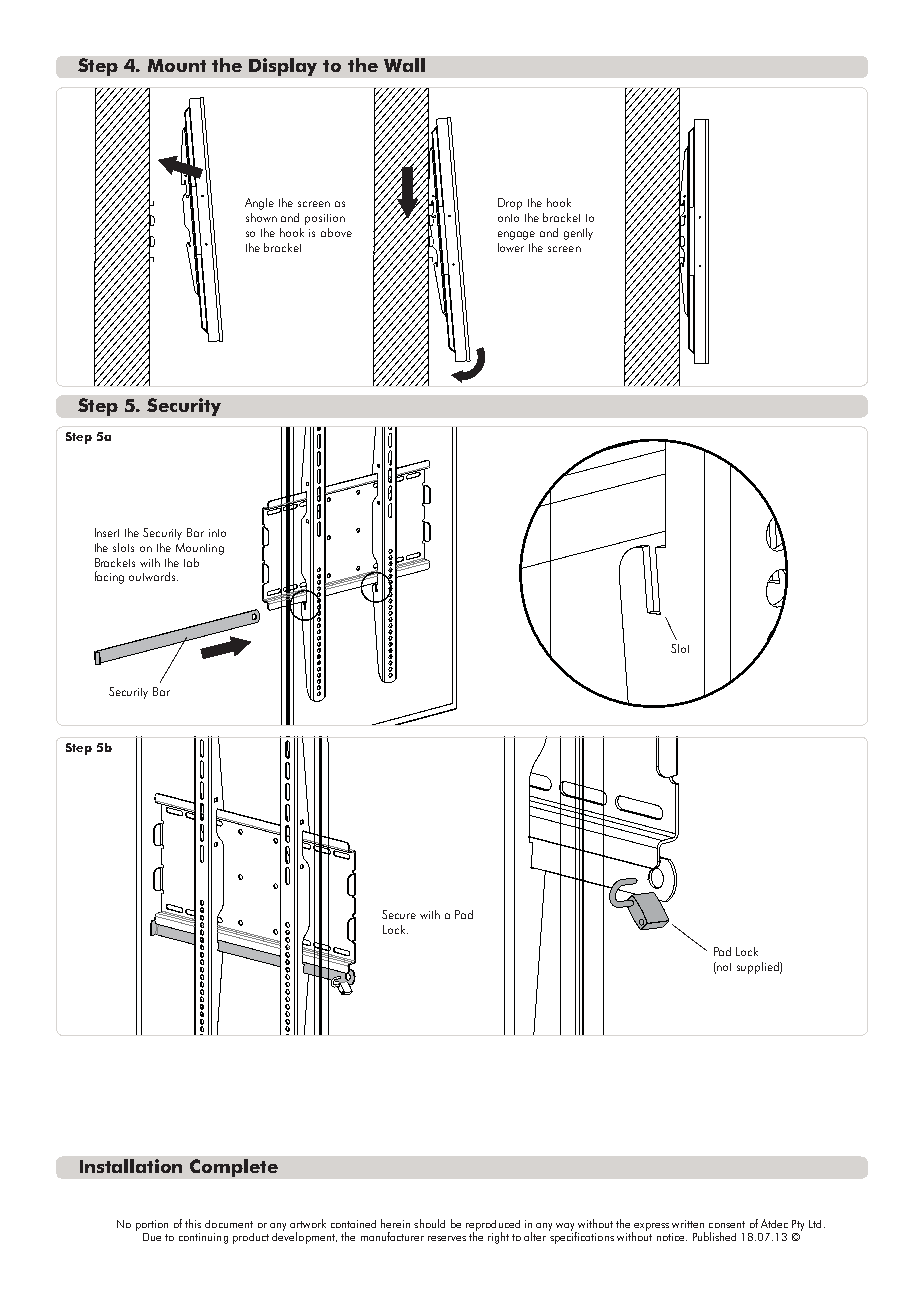 Image resolution: width=924 pixels, height=1308 pixels. Describe the element at coordinates (578, 234) in the screenshot. I see `gently` at that location.
